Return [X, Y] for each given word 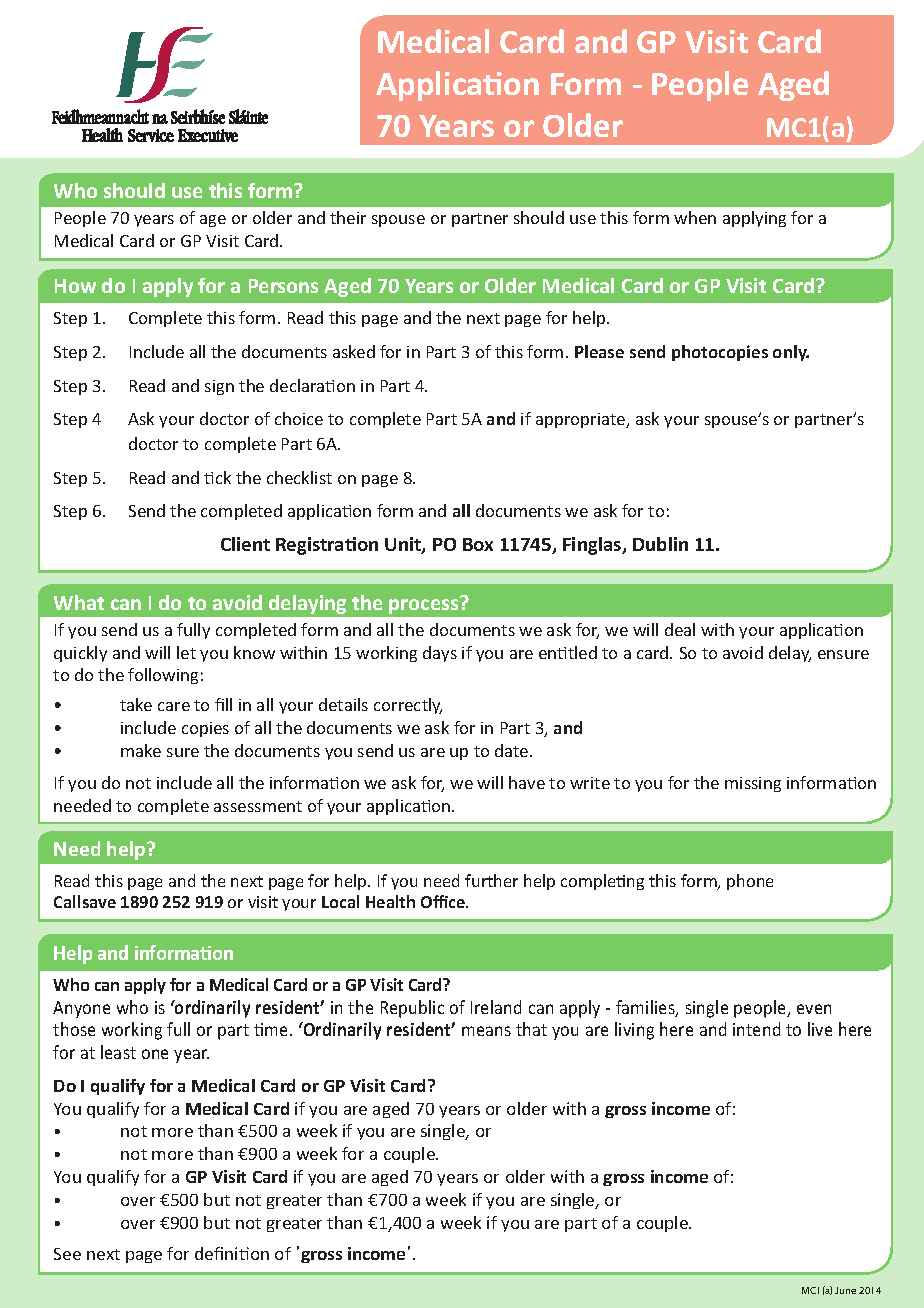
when [695, 217]
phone [750, 882]
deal [680, 629]
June [845, 1290]
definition [232, 1253]
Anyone [81, 1009]
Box [478, 544]
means [486, 1031]
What [79, 602]
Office [444, 901]
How [75, 286]
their [348, 217]
